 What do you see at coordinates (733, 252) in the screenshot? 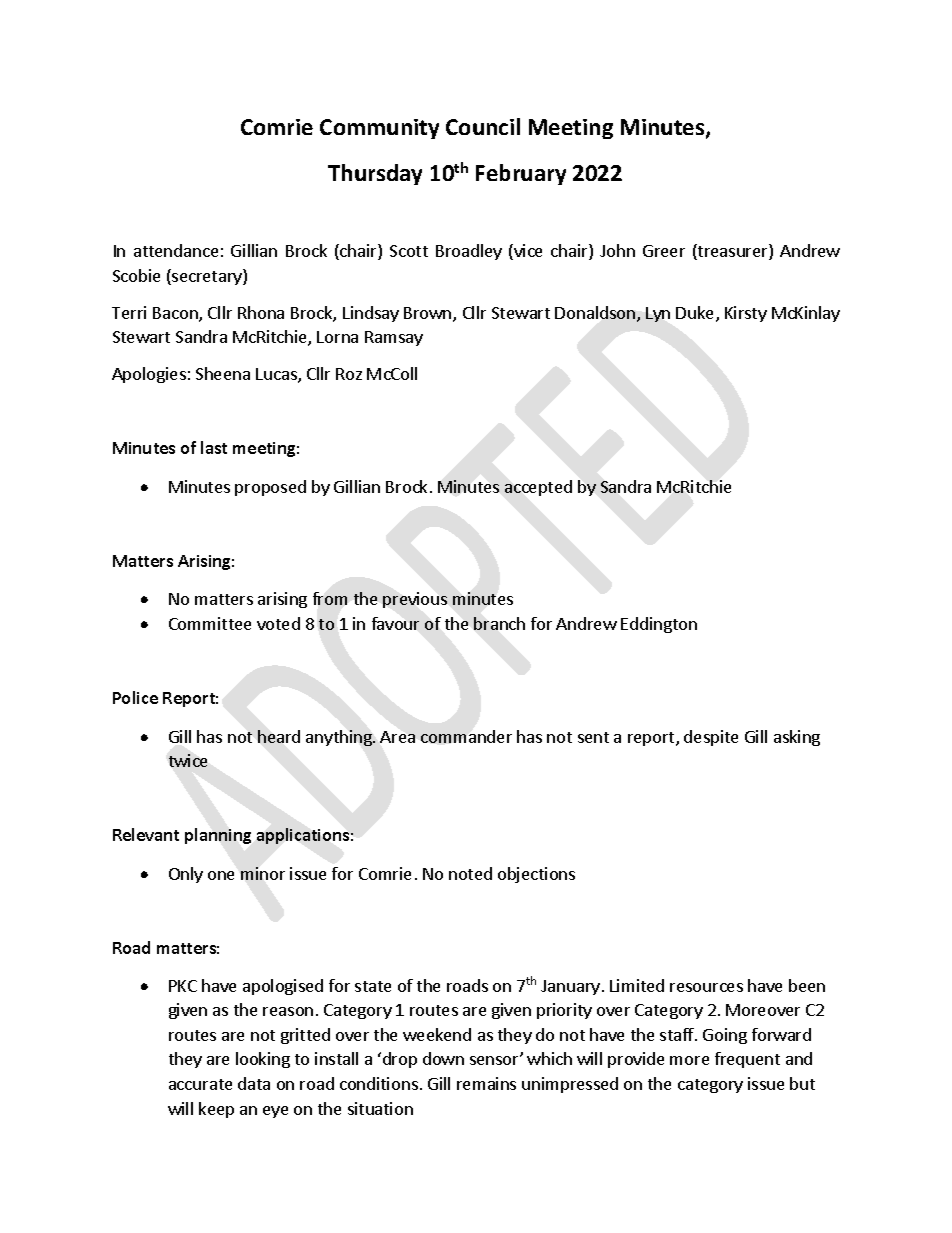
I see `treasurer` at bounding box center [733, 252].
